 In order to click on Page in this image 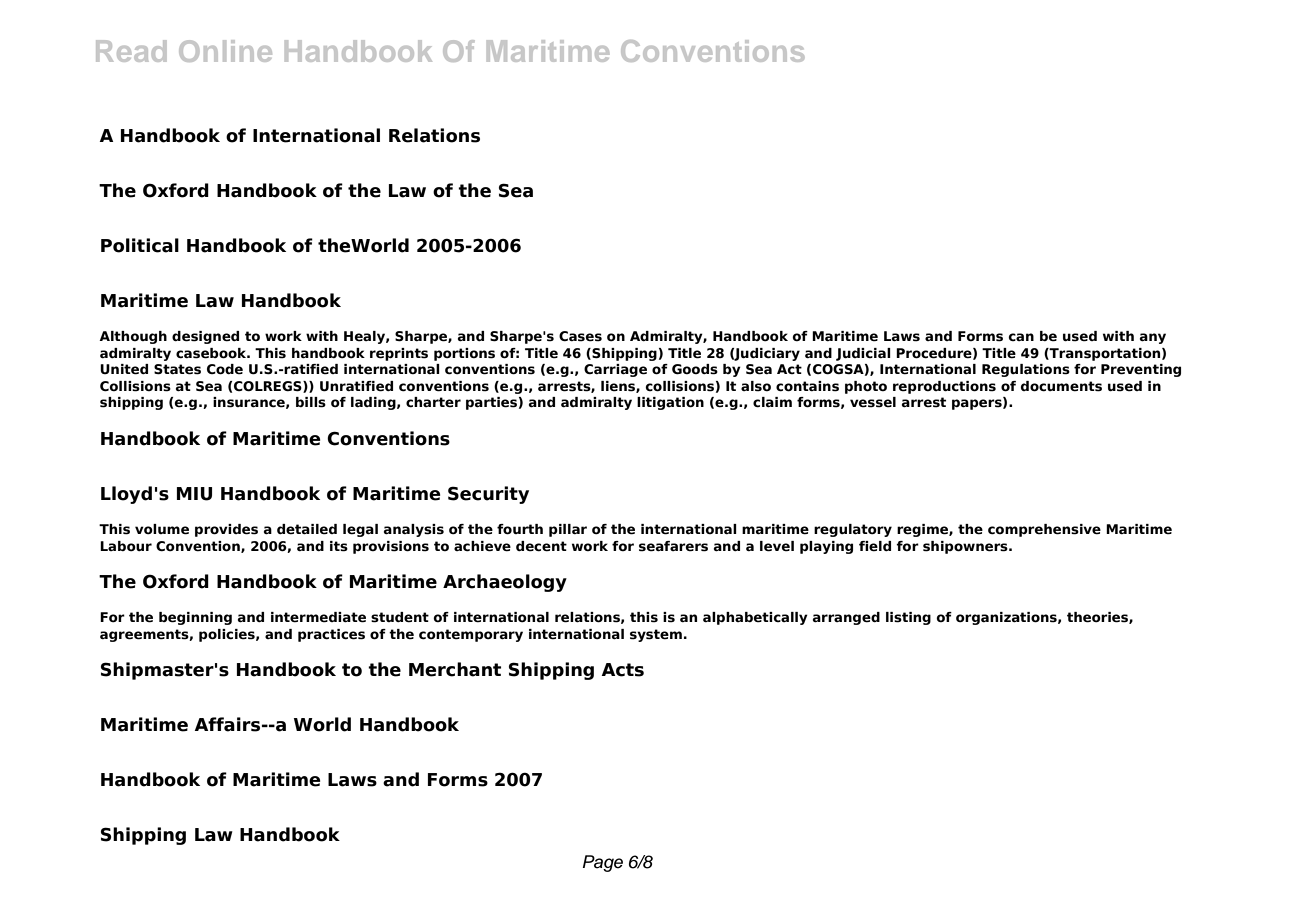, I will do `click(603, 863)`.
